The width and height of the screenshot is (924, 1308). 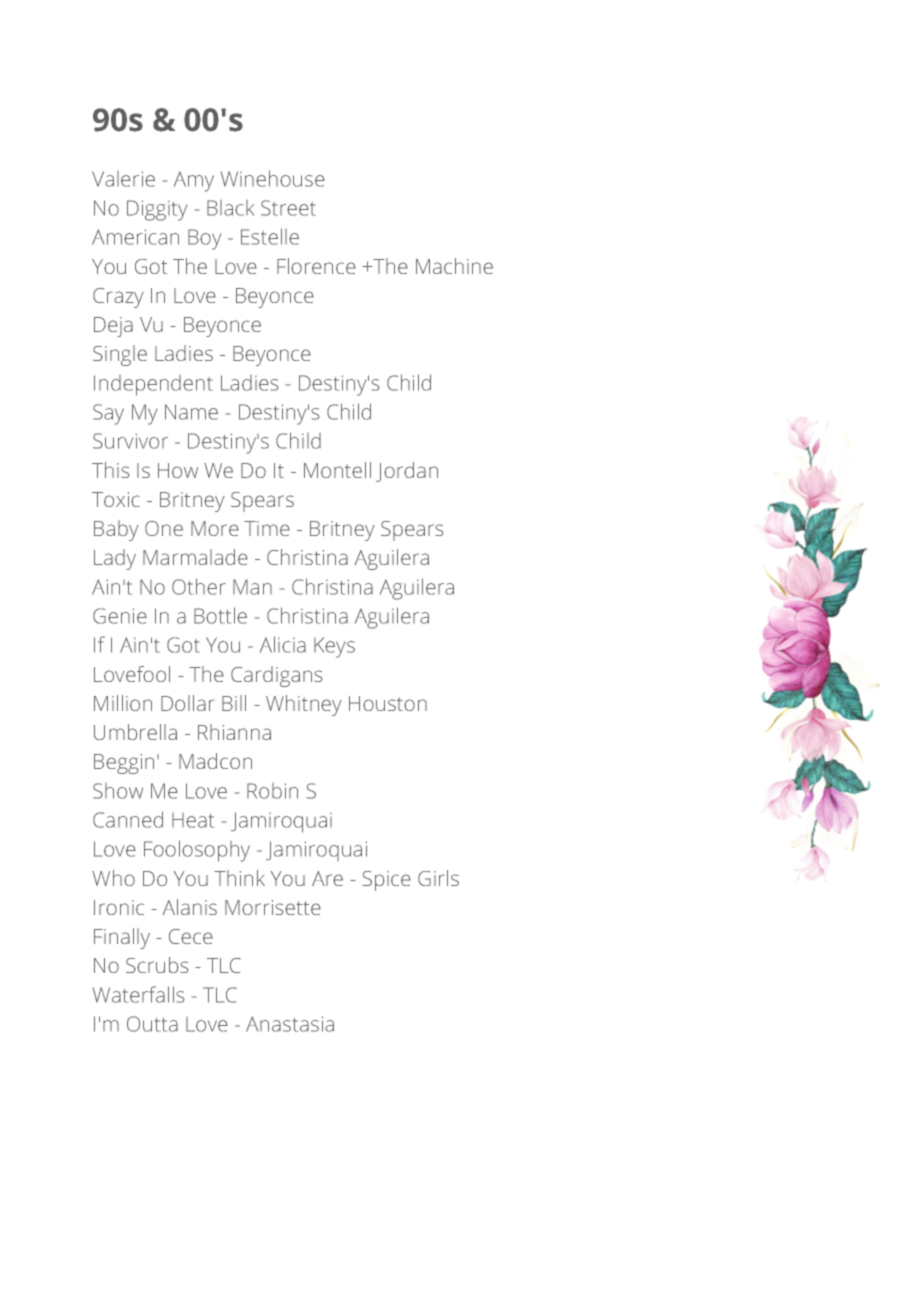 What do you see at coordinates (128, 819) in the screenshot?
I see `Canned` at bounding box center [128, 819].
